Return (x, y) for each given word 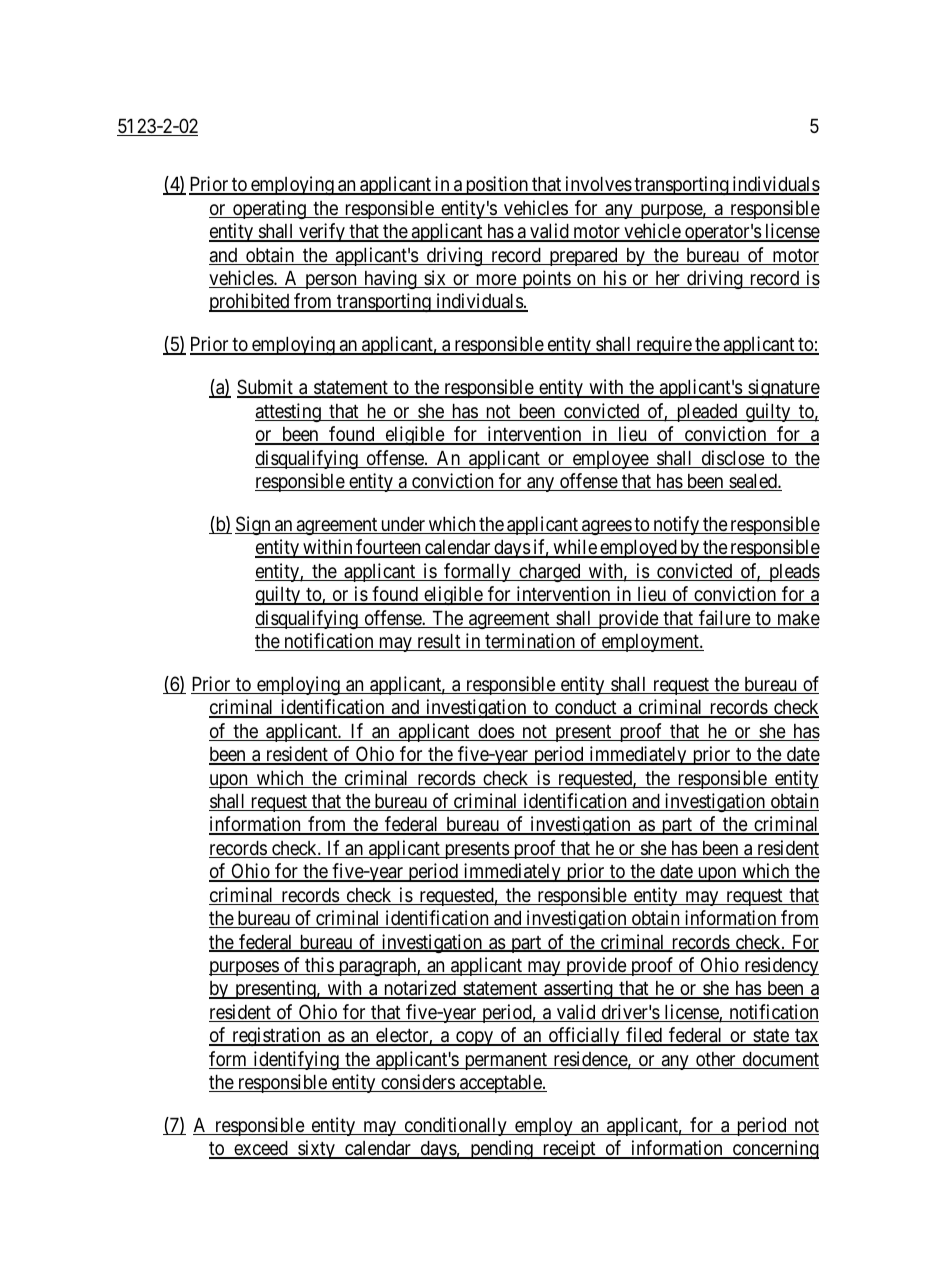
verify (322, 232)
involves (598, 185)
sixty (316, 1149)
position (497, 185)
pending (501, 1149)
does (495, 732)
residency (780, 966)
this (319, 966)
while (575, 548)
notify (676, 525)
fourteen (388, 548)
